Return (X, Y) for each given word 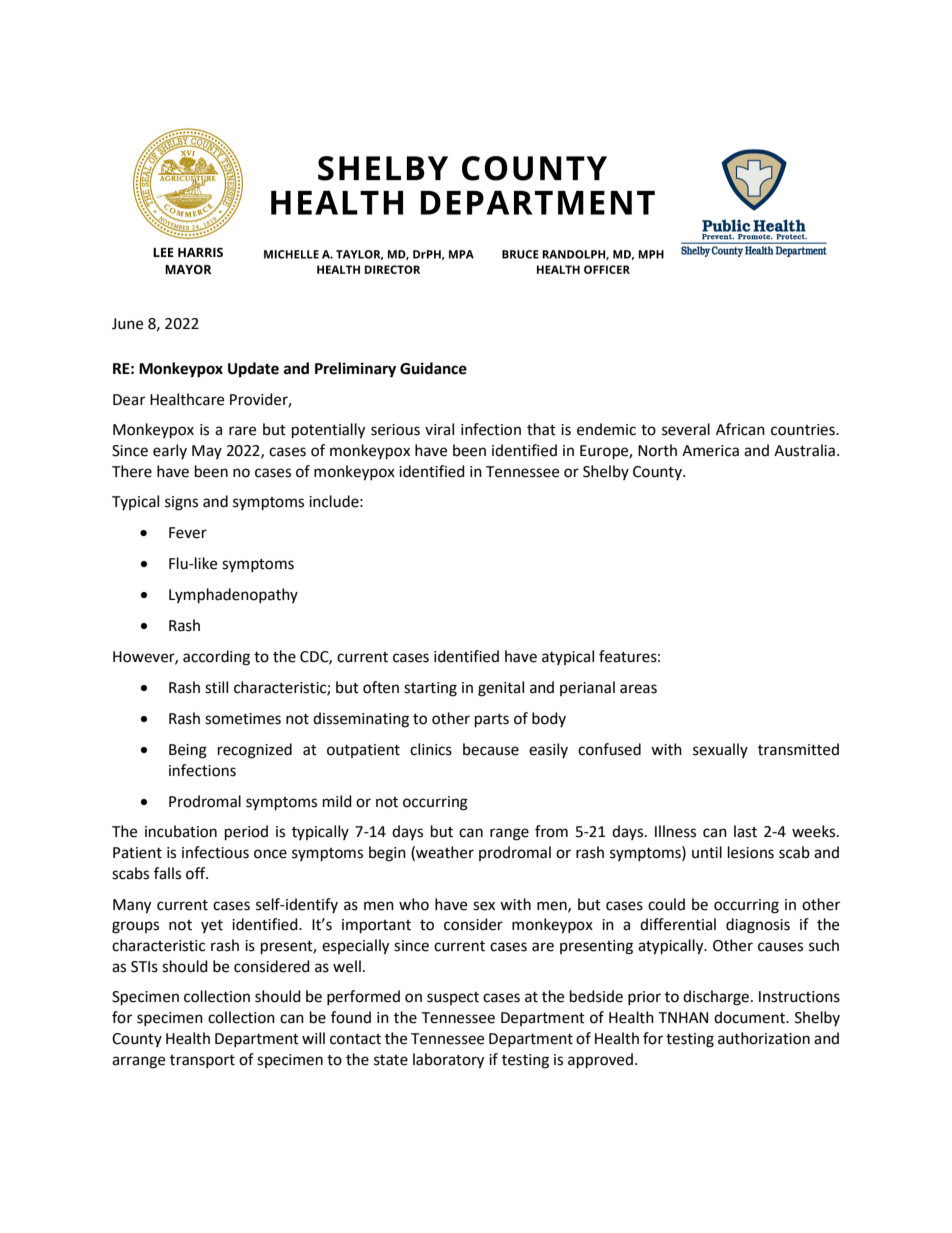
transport (202, 1061)
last (745, 831)
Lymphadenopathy (233, 596)
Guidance (433, 368)
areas (638, 689)
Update (253, 370)
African (740, 429)
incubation (181, 831)
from (551, 831)
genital (501, 689)
